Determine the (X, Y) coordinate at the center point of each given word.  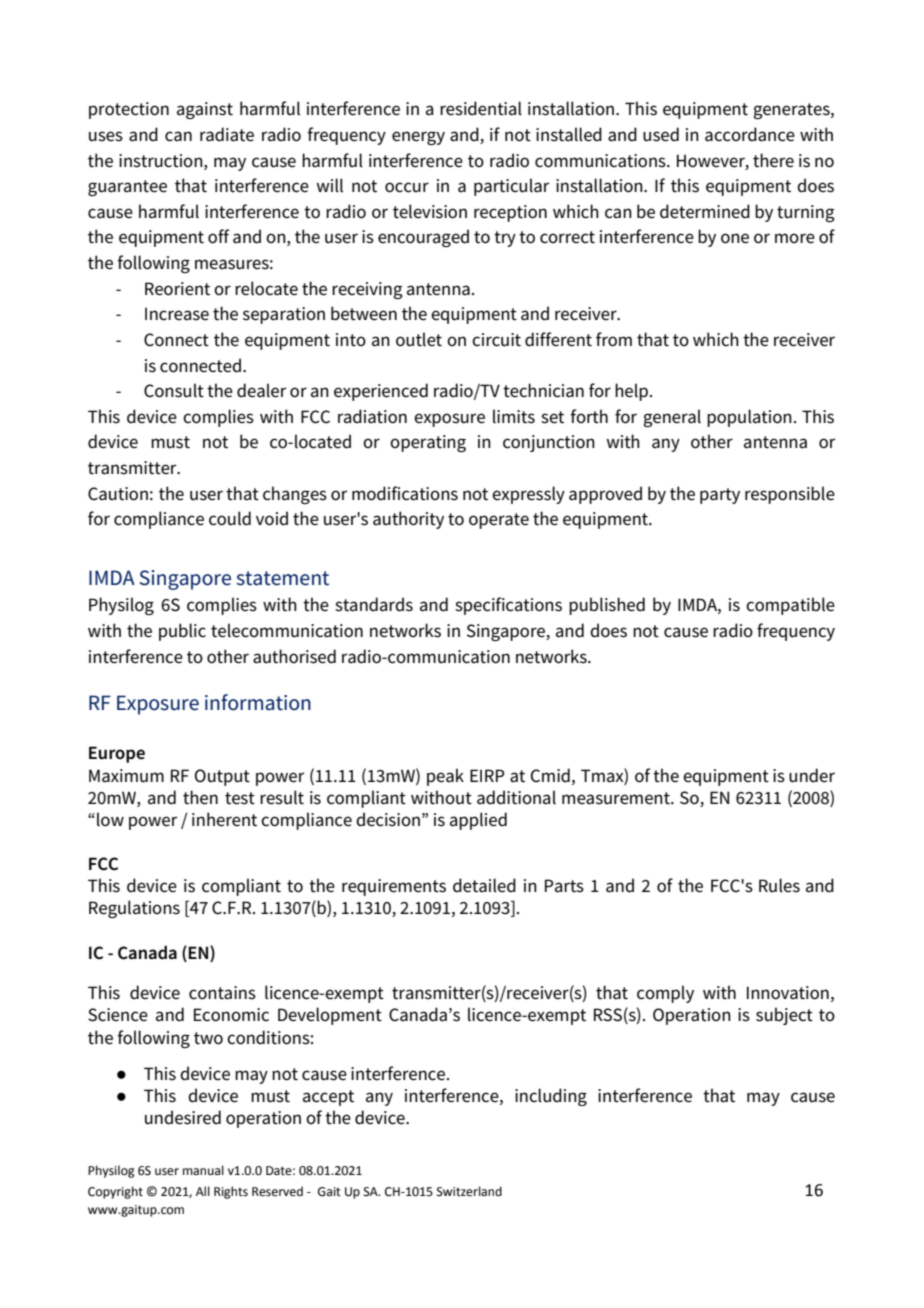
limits (514, 416)
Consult (174, 390)
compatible (790, 606)
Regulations (134, 909)
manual (203, 1170)
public (182, 632)
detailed (484, 885)
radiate (227, 134)
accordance (750, 134)
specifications (508, 606)
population (749, 418)
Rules (779, 885)
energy (418, 138)
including (551, 1097)
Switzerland (469, 1191)
